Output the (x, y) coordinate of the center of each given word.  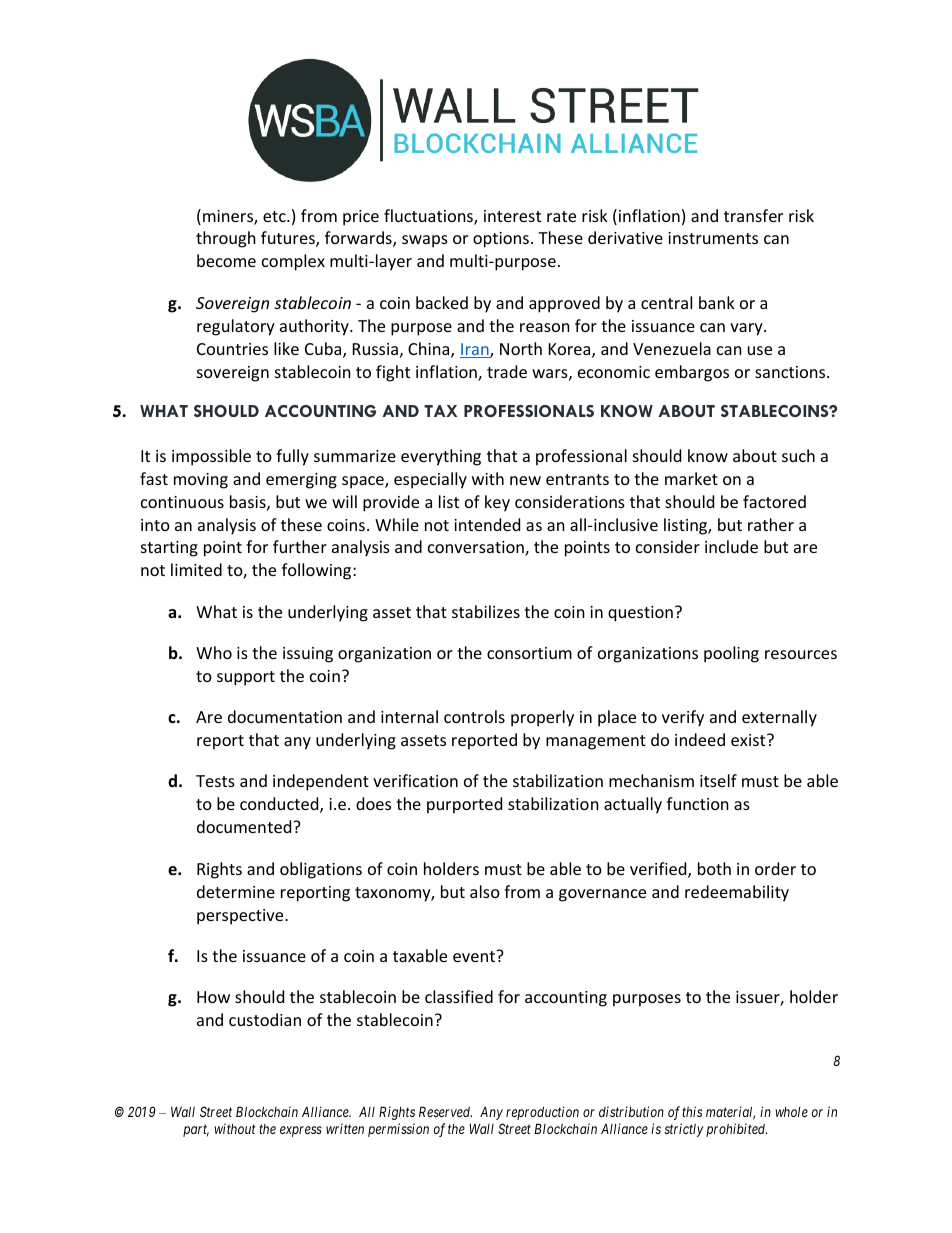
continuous (182, 502)
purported (464, 805)
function (698, 803)
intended (487, 524)
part (196, 1130)
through (226, 239)
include (731, 546)
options (501, 240)
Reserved (445, 1111)
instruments (713, 238)
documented (245, 826)
